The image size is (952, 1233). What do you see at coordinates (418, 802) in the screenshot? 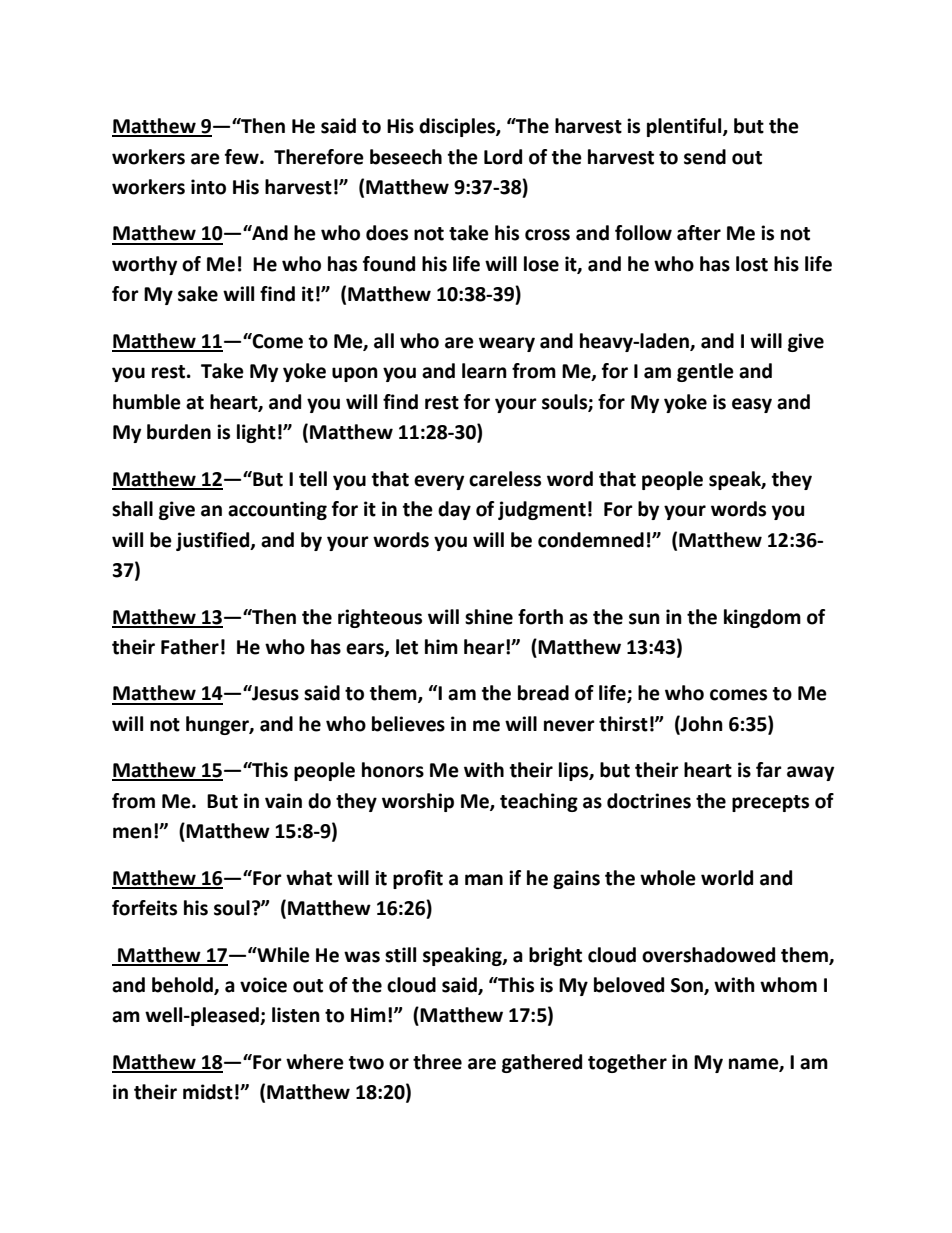
I see `worship` at bounding box center [418, 802].
